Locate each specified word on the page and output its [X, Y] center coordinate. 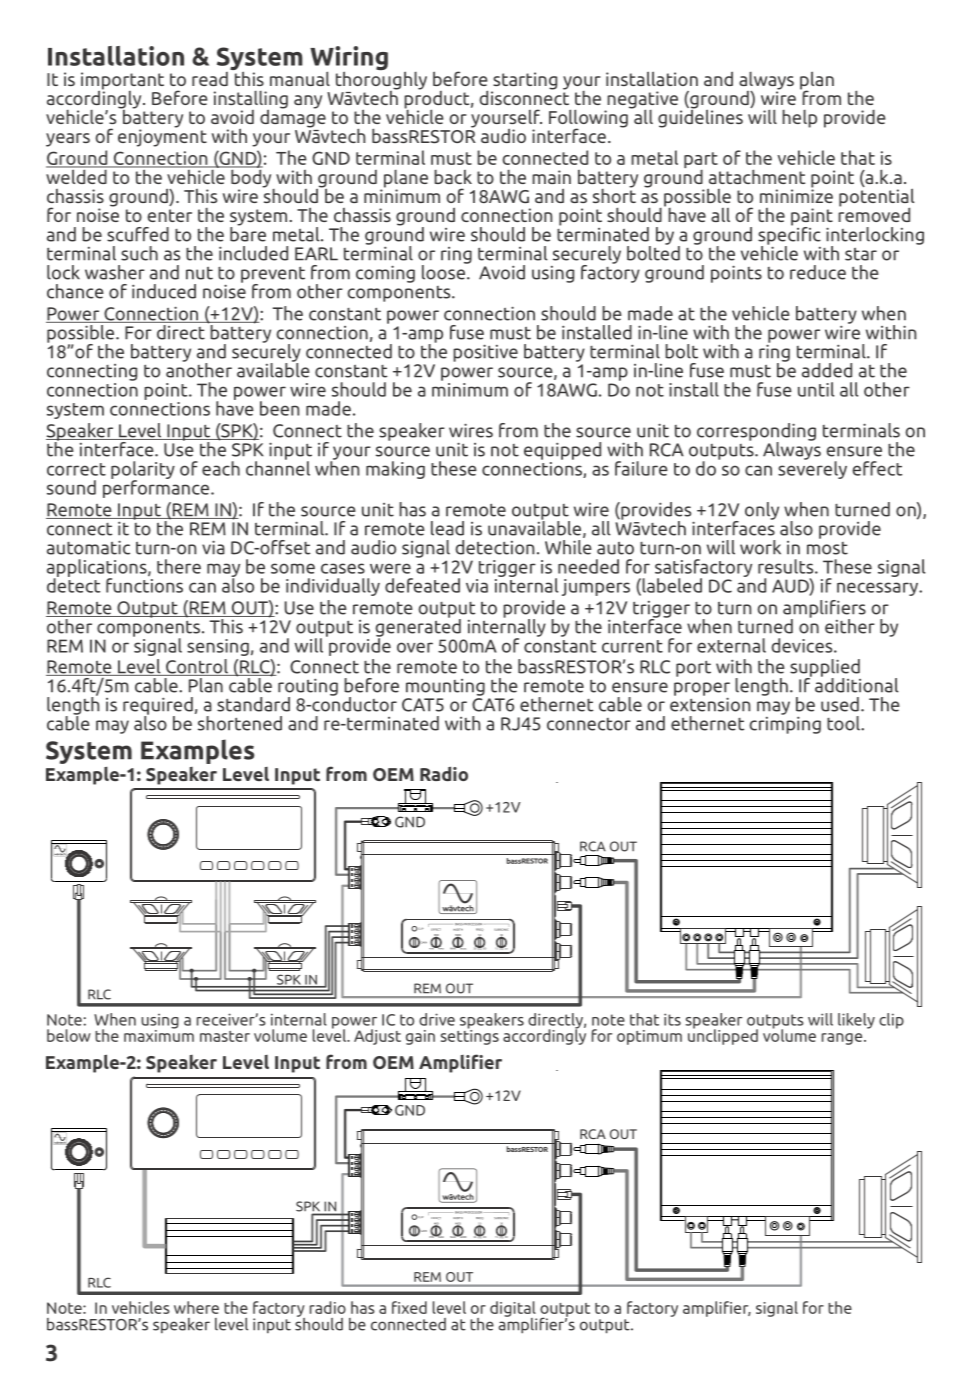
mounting [445, 687]
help [799, 119]
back [453, 177]
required [158, 707]
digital [513, 1310]
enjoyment [162, 137]
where [196, 1307]
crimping [785, 724]
